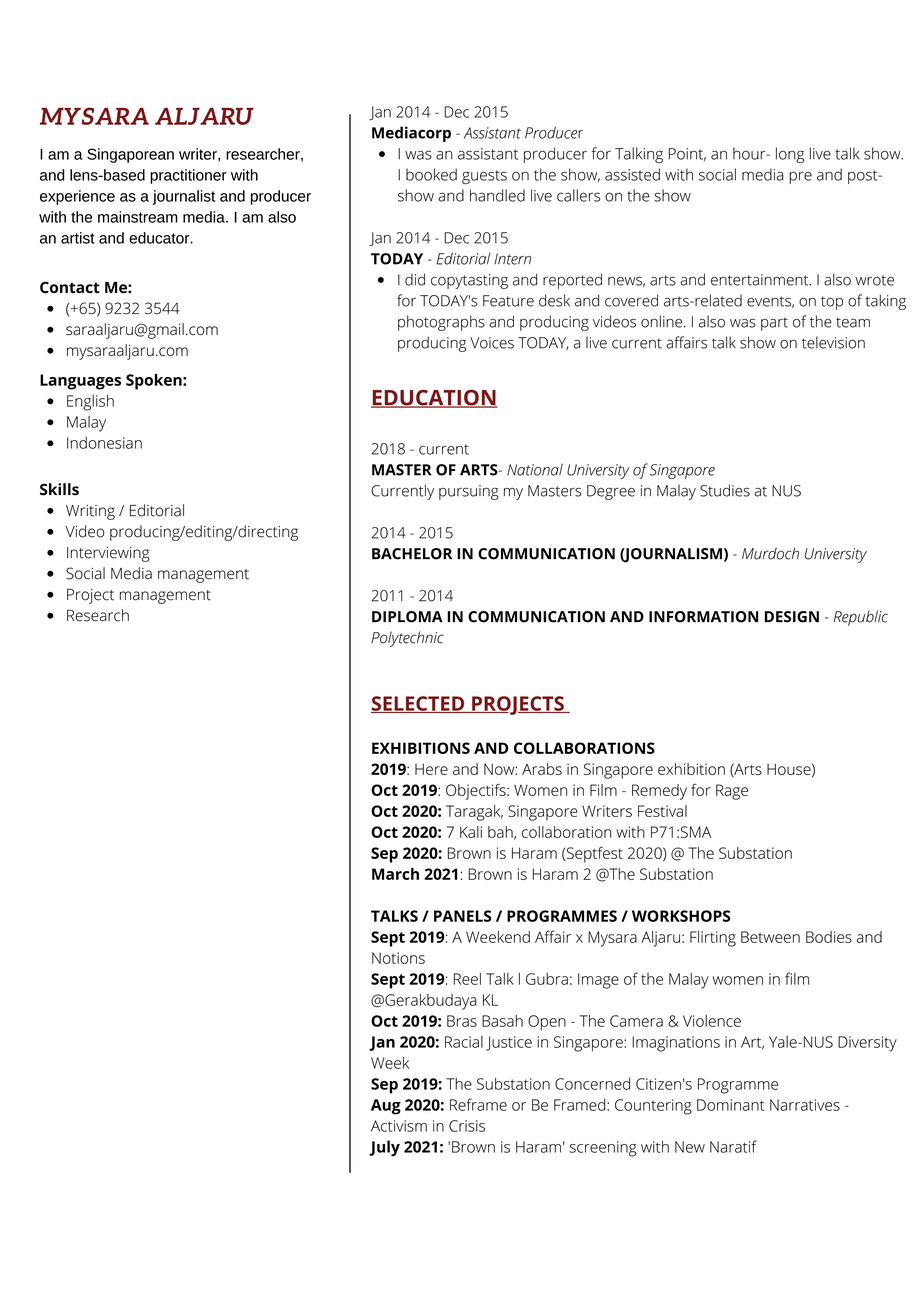 The height and width of the screenshot is (1308, 924). What do you see at coordinates (467, 1126) in the screenshot?
I see `Crisis` at bounding box center [467, 1126].
